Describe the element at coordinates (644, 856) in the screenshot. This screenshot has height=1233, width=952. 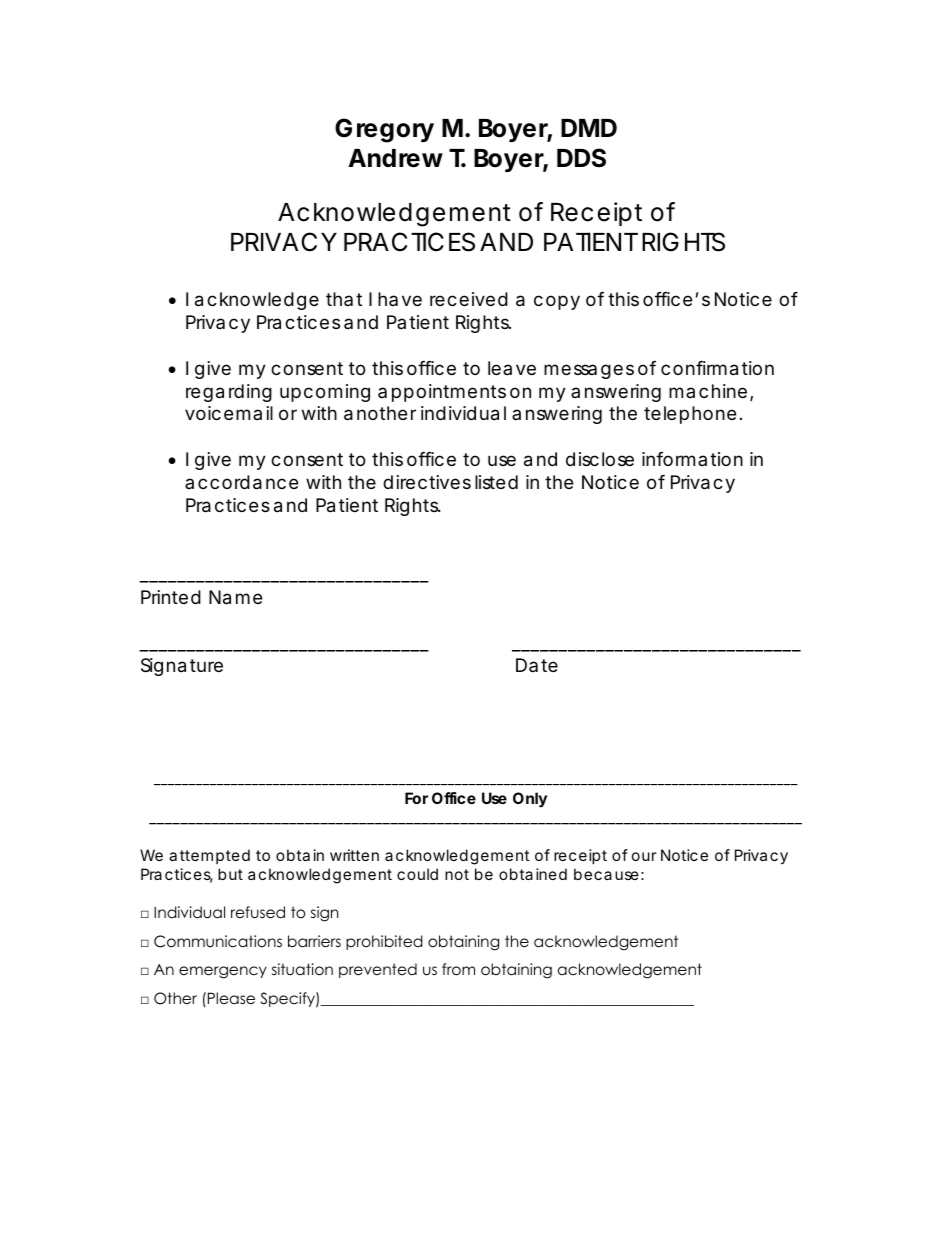
I see `our` at that location.
